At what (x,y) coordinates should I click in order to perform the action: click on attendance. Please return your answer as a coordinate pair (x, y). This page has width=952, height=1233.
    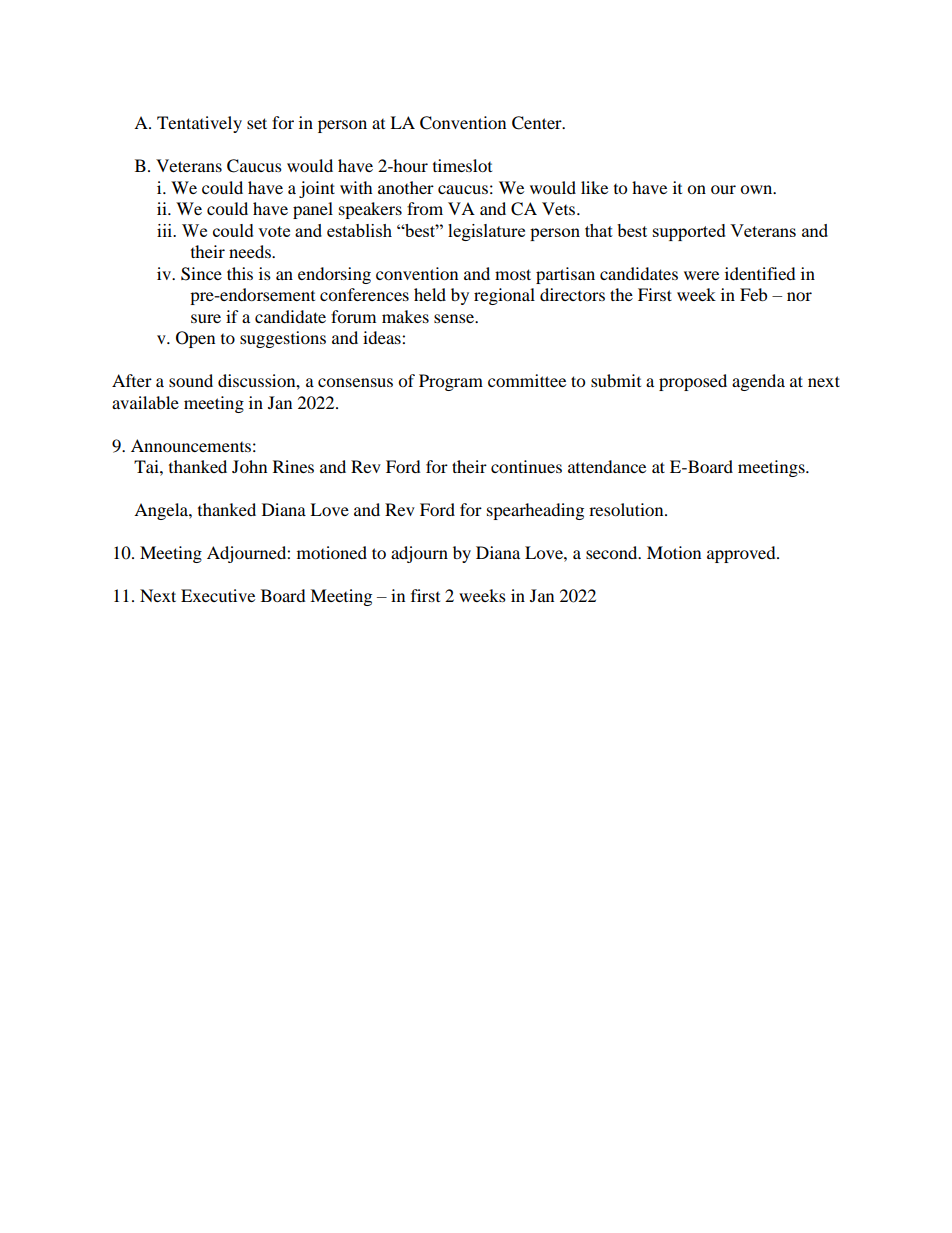
    Looking at the image, I should click on (607, 466).
